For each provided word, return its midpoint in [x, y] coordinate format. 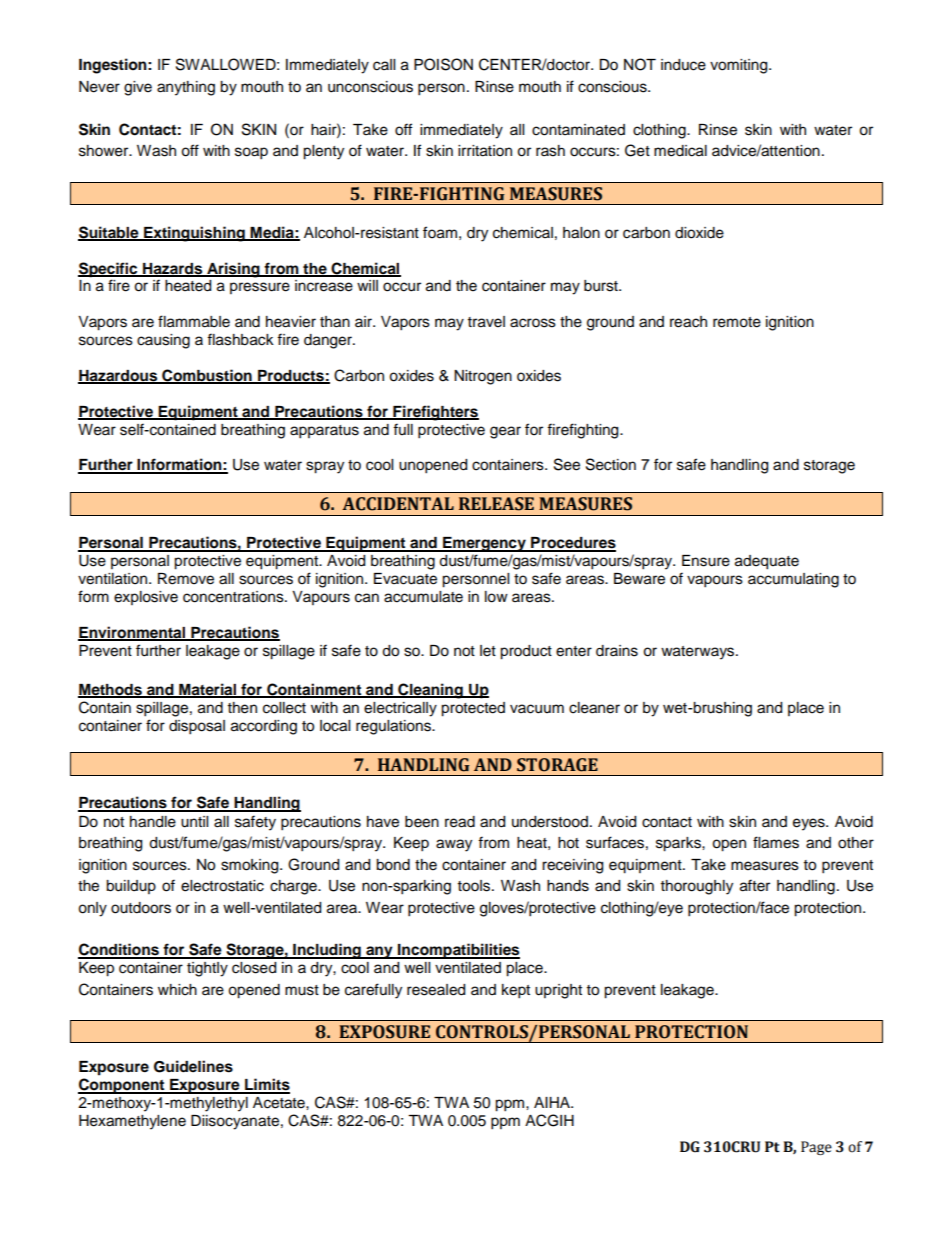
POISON [443, 64]
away [454, 845]
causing [163, 341]
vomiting [740, 66]
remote [737, 322]
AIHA [553, 1102]
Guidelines [193, 1066]
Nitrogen [483, 377]
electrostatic [222, 886]
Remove [186, 579]
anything [186, 88]
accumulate [423, 597]
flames [776, 842]
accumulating [793, 580]
